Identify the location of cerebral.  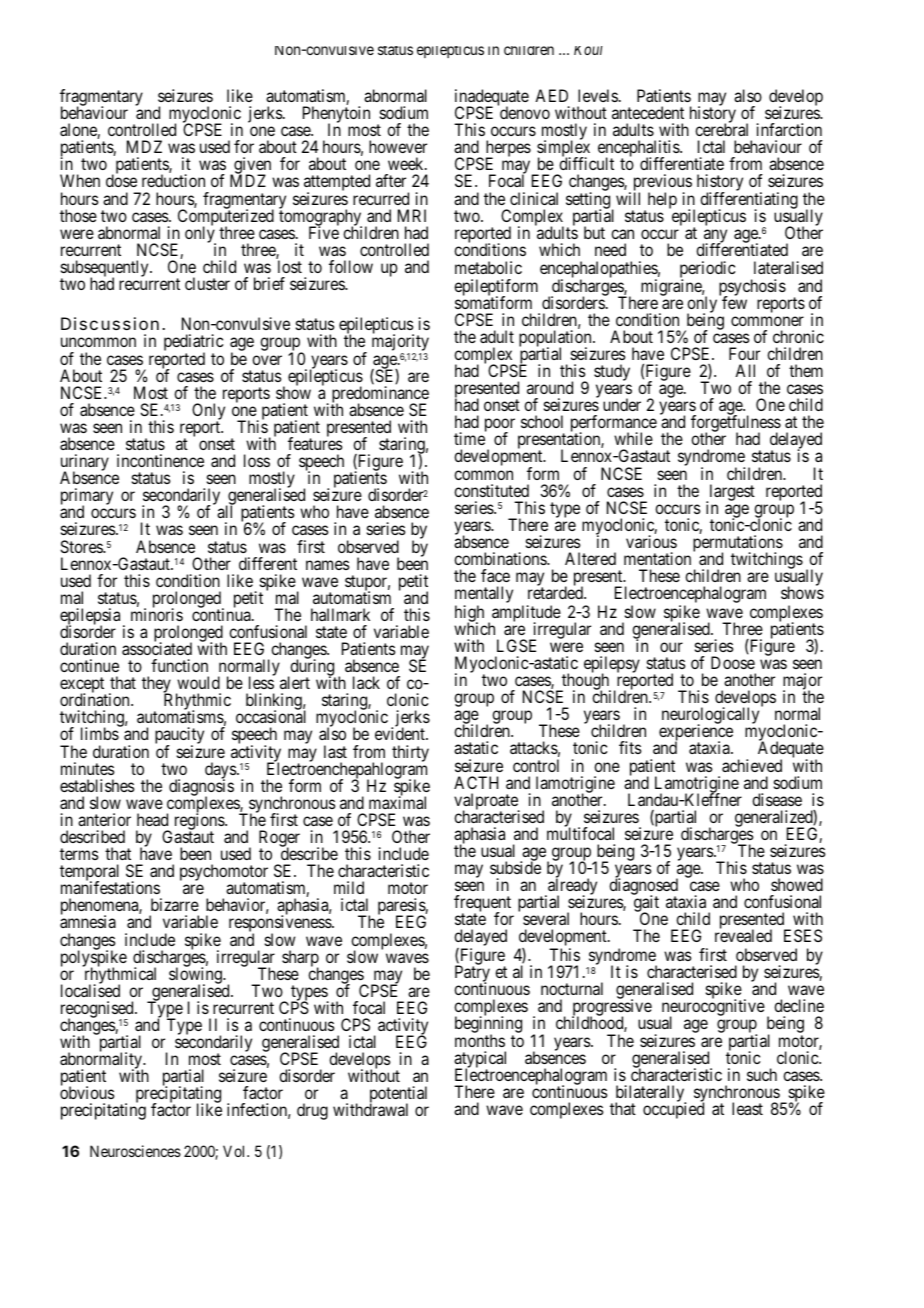
(721, 129).
